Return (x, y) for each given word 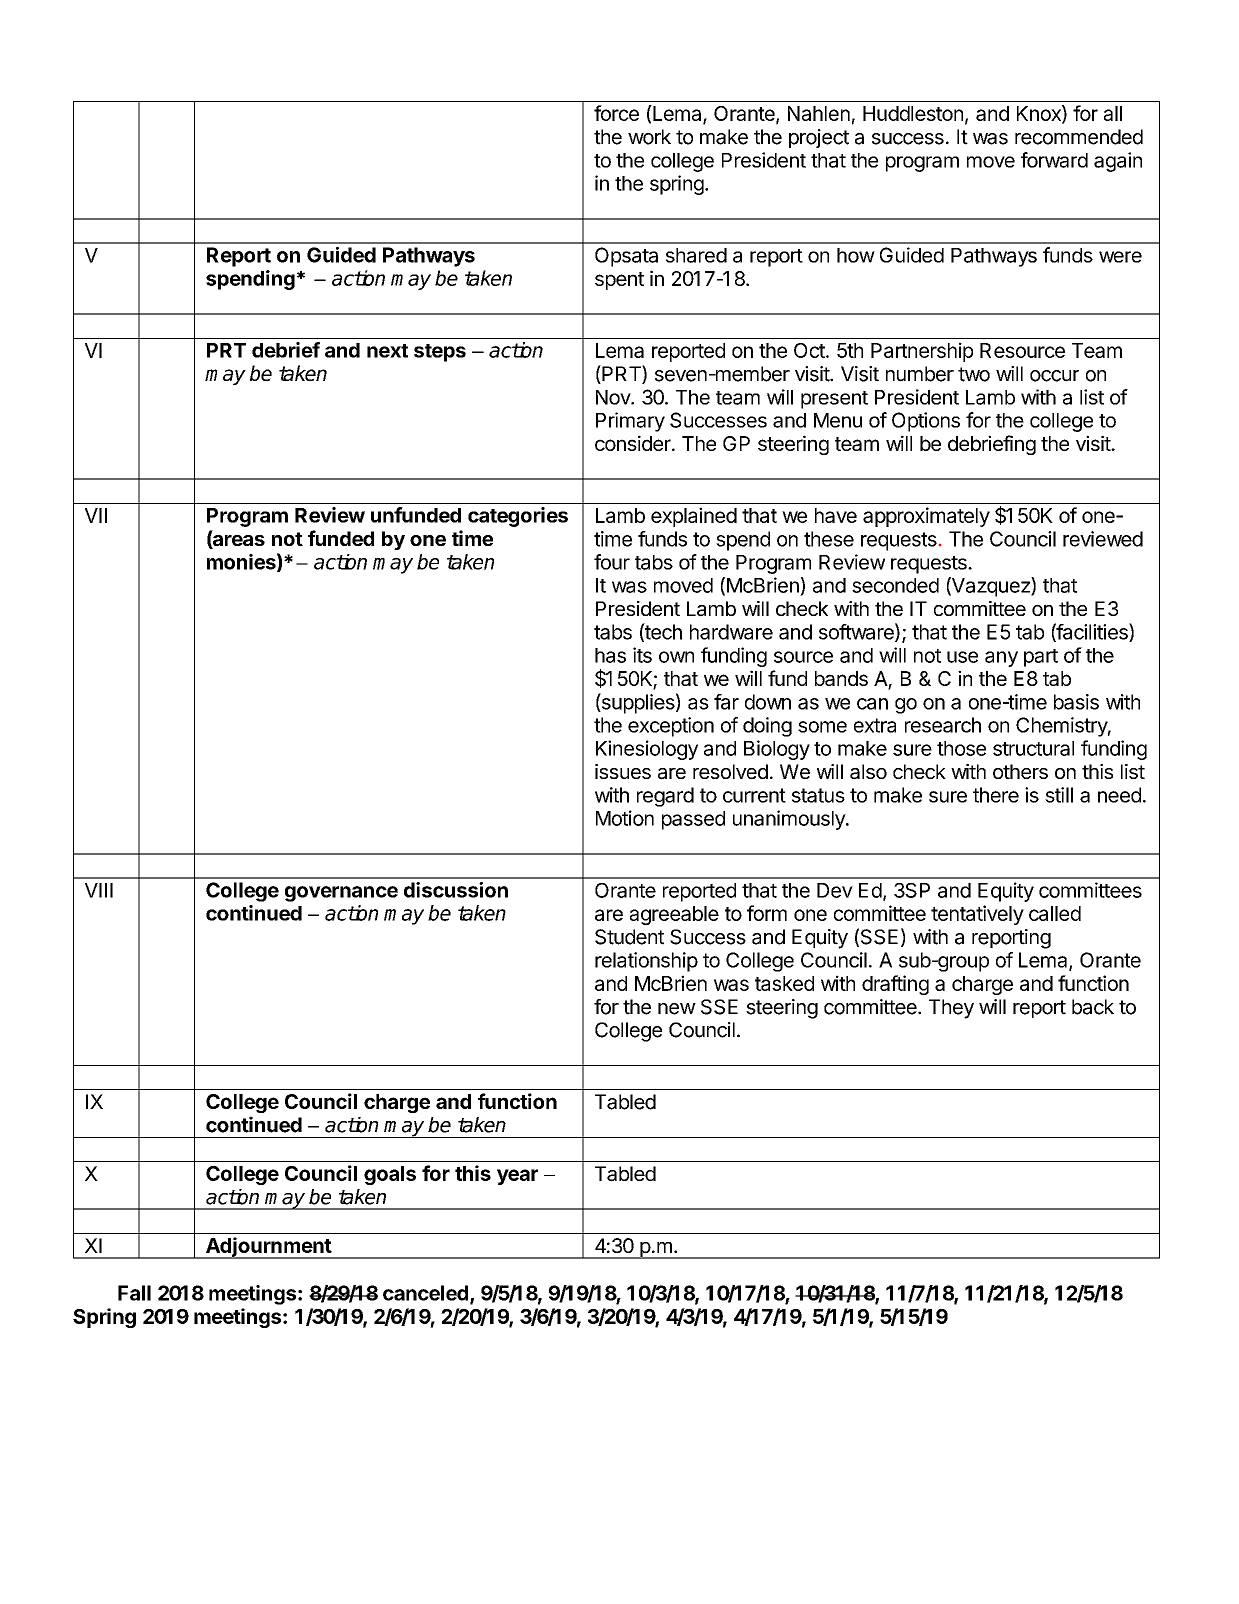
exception (671, 727)
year (517, 1177)
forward (1054, 160)
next (387, 351)
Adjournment (268, 1248)
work (649, 137)
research (943, 725)
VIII (99, 890)
